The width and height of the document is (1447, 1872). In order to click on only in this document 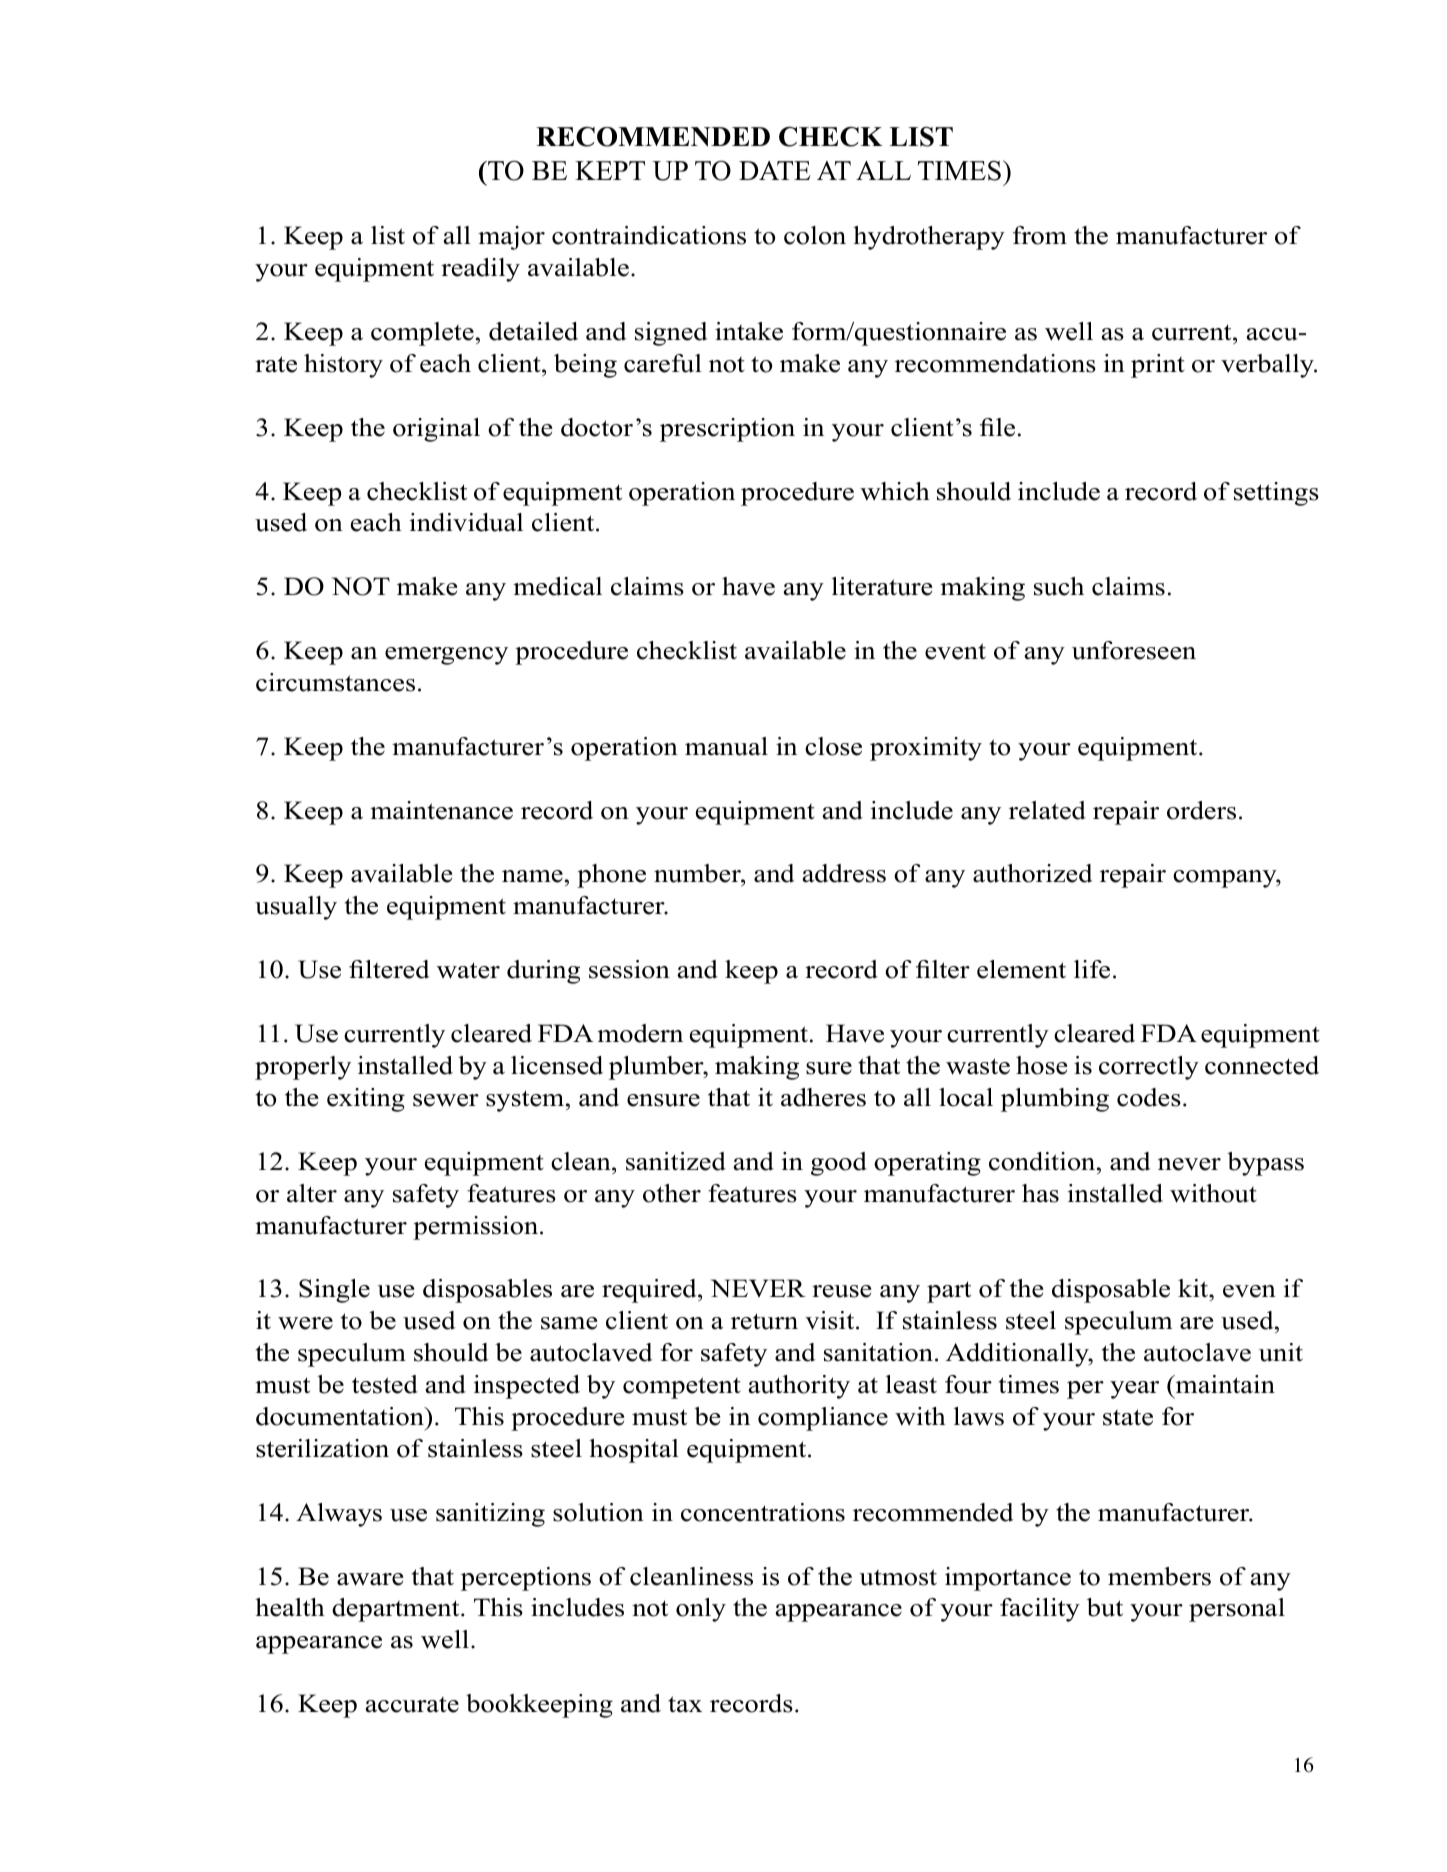, I will do `click(701, 1610)`.
